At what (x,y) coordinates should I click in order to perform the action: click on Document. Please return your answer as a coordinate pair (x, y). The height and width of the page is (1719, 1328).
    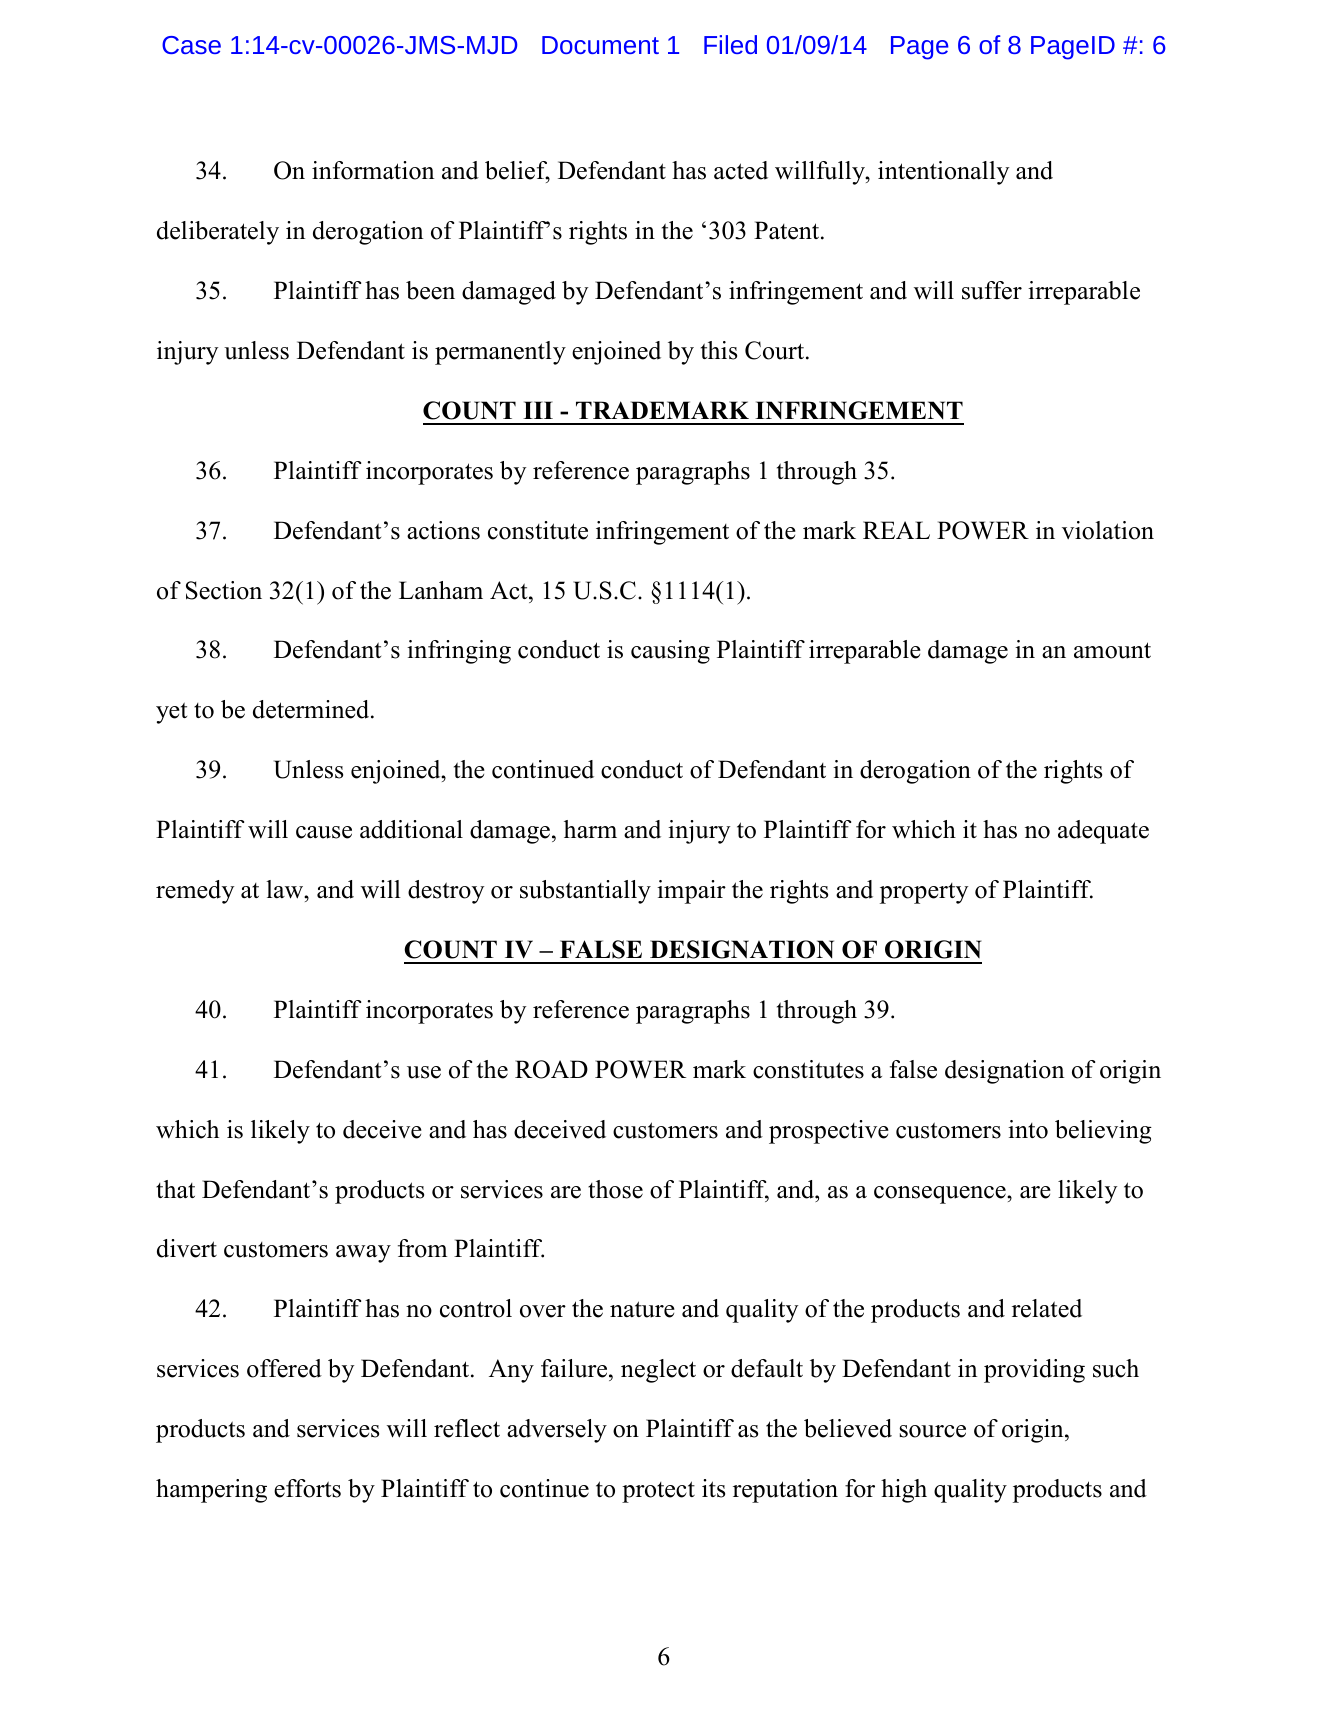
    Looking at the image, I should click on (600, 45).
